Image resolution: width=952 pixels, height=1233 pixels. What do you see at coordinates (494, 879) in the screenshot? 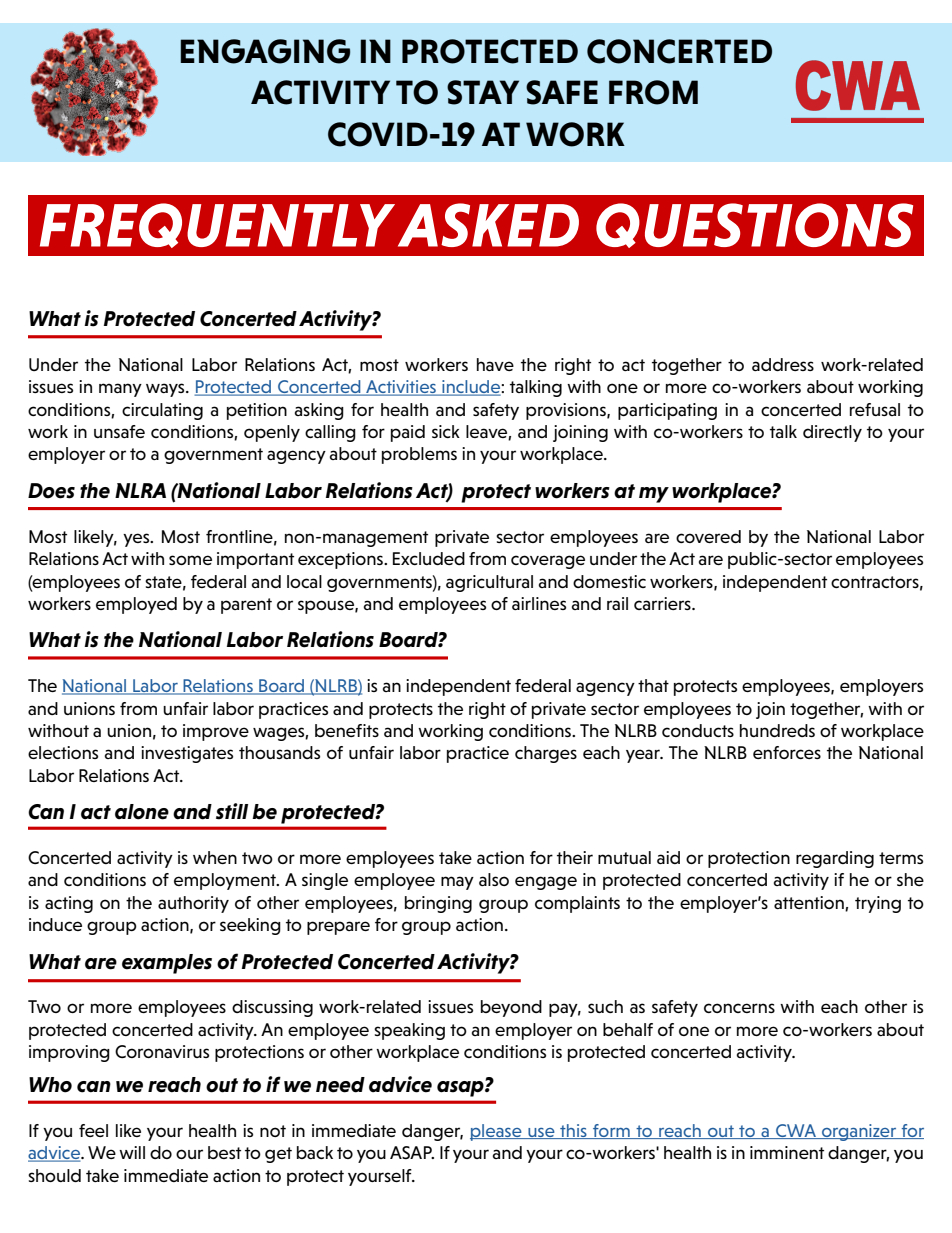
I see `also` at bounding box center [494, 879].
